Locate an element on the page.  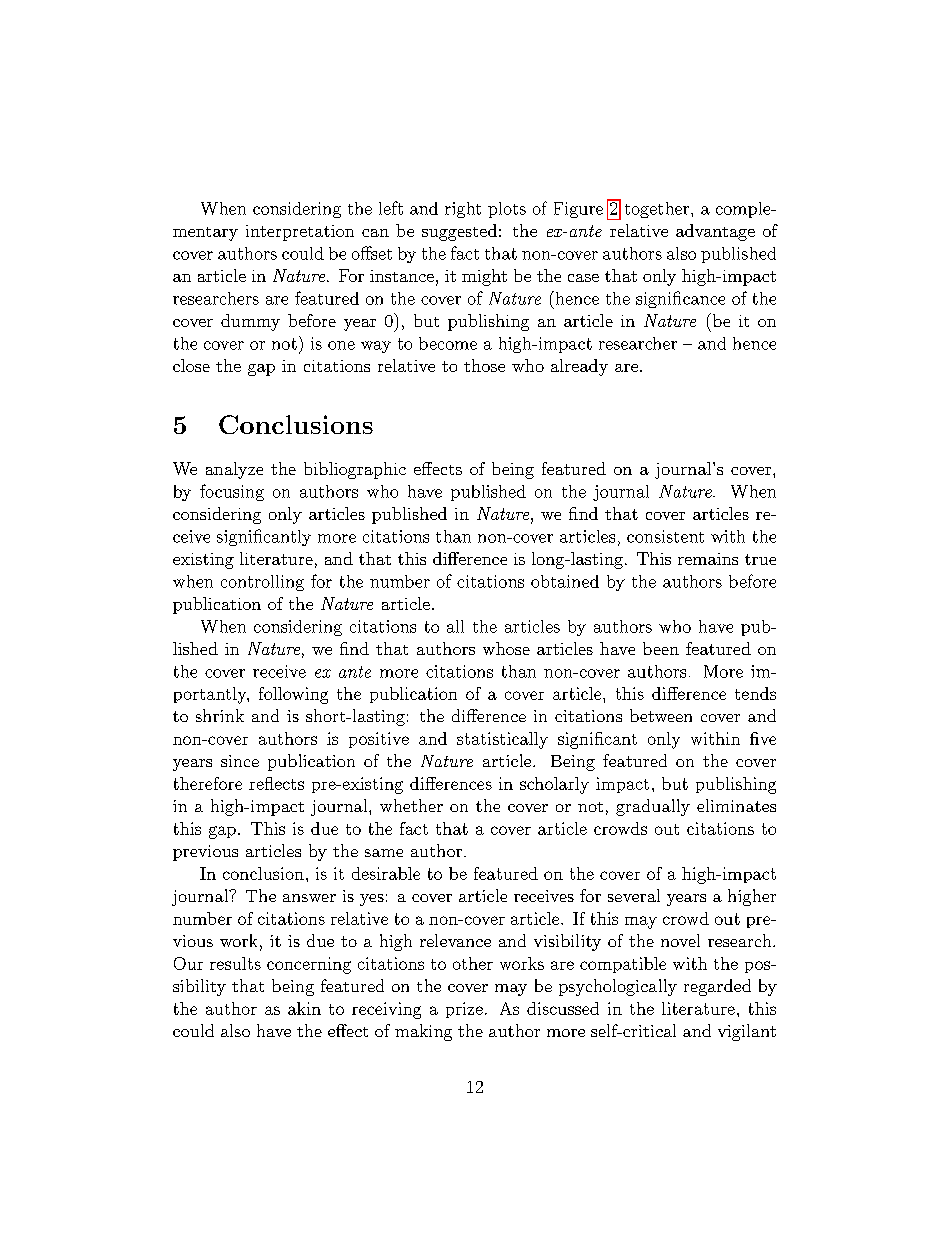
analyze is located at coordinates (234, 470).
